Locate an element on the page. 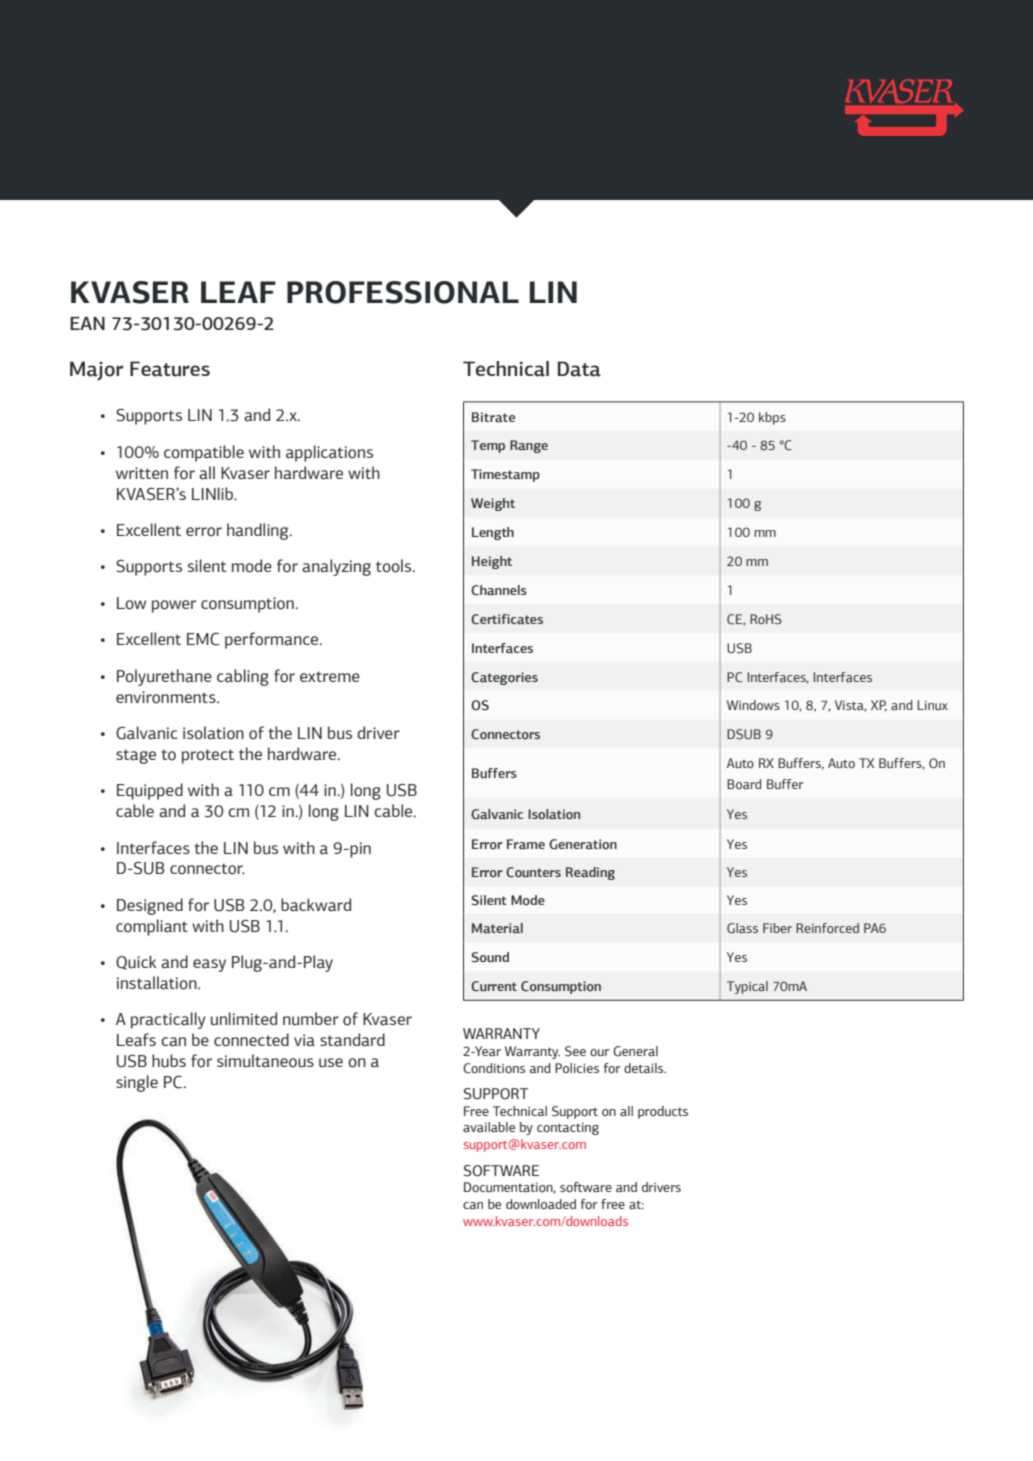  single is located at coordinates (137, 1083).
